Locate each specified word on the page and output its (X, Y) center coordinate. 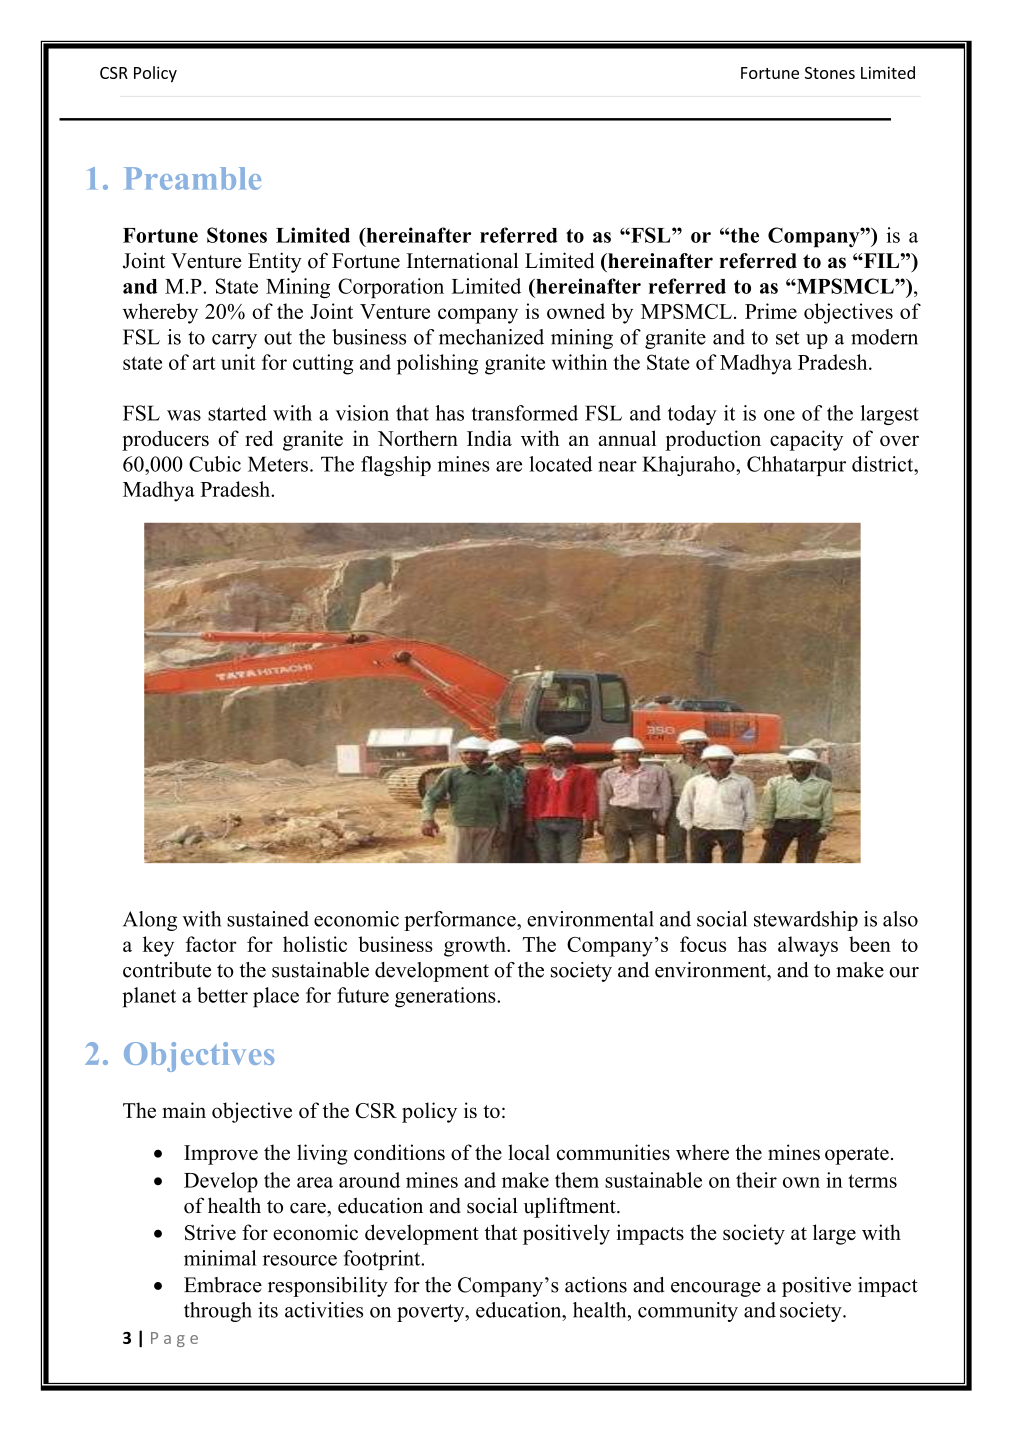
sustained (268, 919)
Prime (771, 311)
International (462, 260)
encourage (716, 1289)
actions (596, 1285)
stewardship (806, 921)
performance (461, 921)
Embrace (223, 1285)
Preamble (192, 178)
